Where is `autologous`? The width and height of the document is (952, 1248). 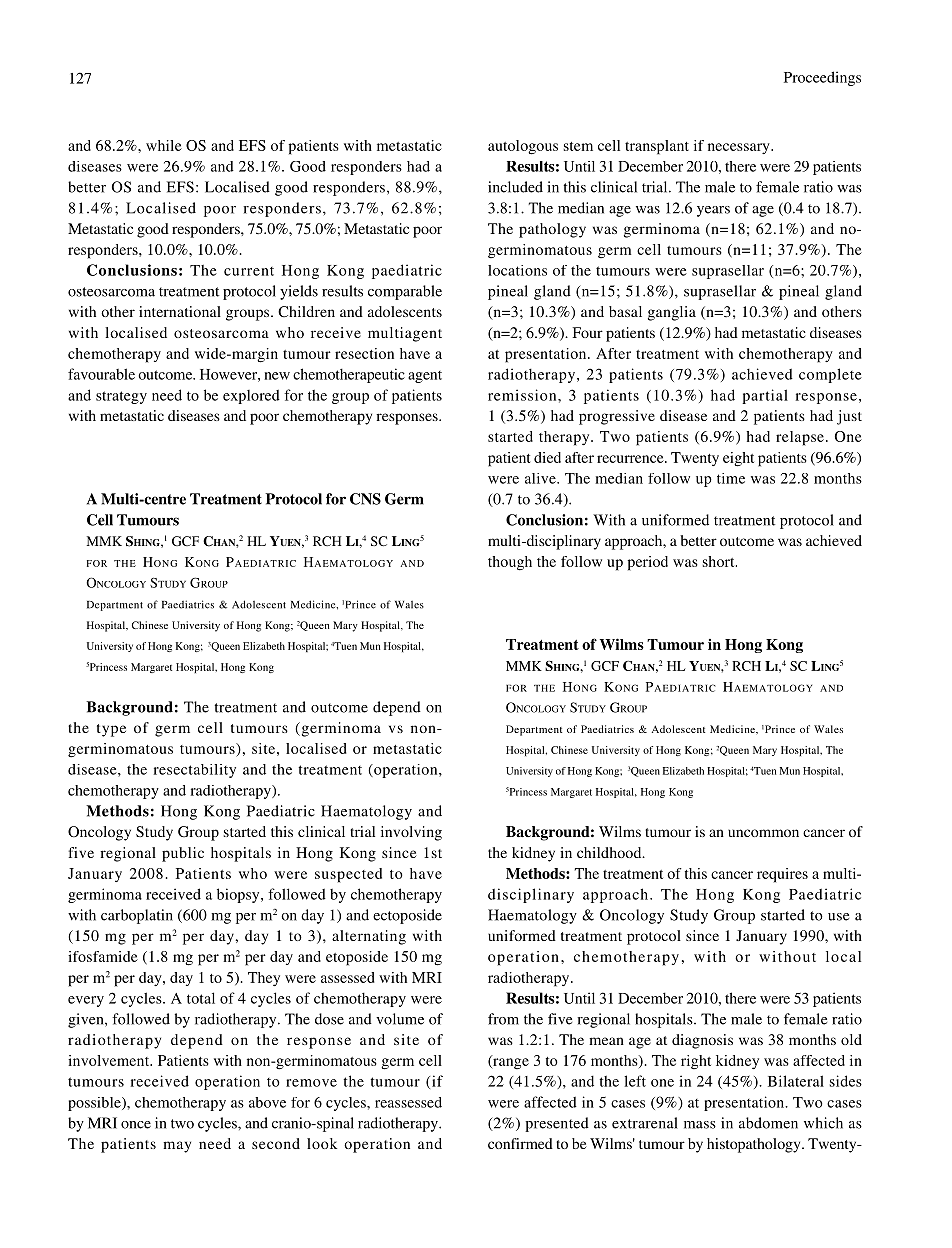
autologous is located at coordinates (523, 147).
